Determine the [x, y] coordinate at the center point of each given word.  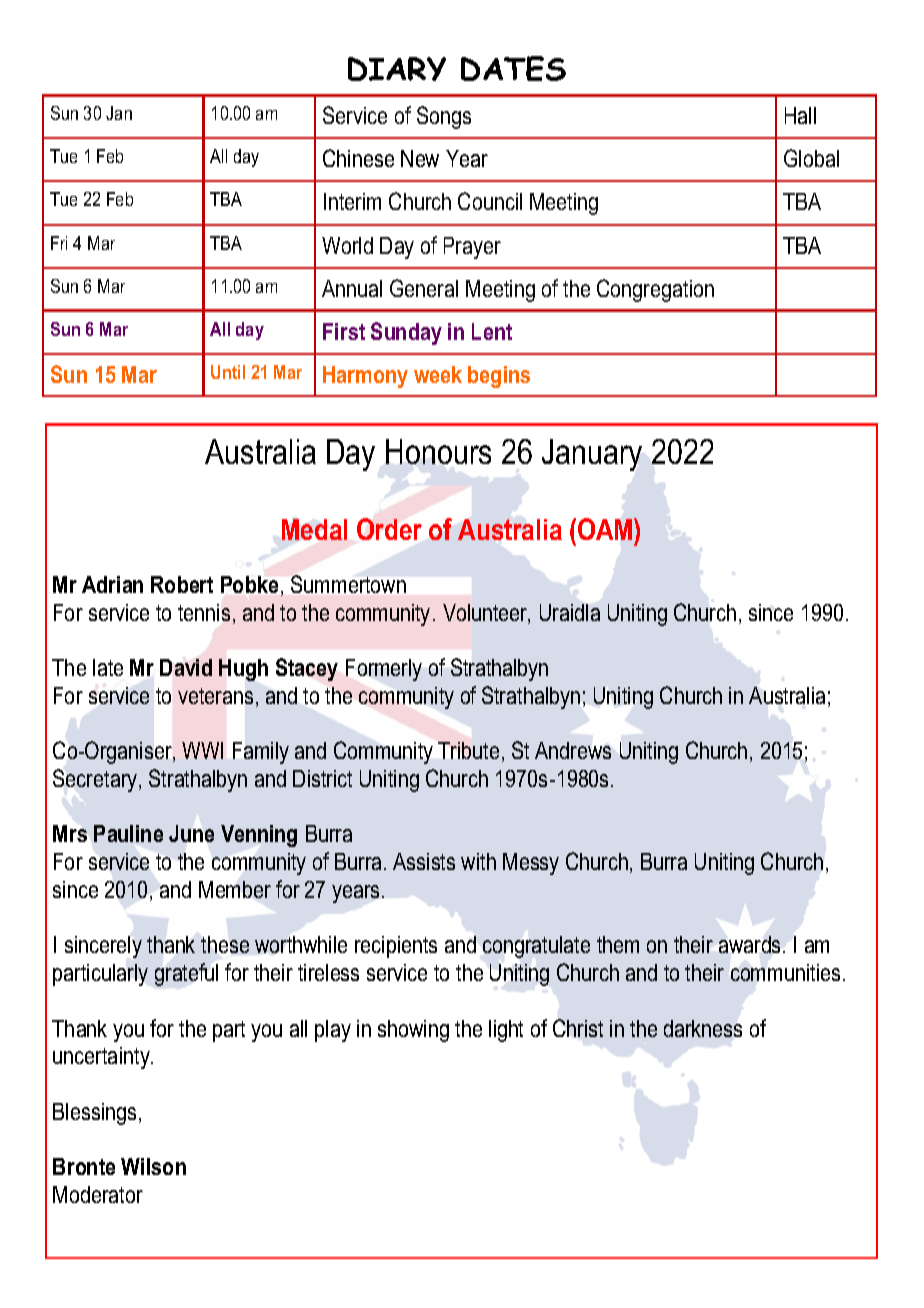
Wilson [153, 1166]
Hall [800, 115]
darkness [703, 1028]
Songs [444, 117]
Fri [59, 243]
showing [413, 1031]
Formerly [384, 670]
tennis [204, 612]
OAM [606, 529]
